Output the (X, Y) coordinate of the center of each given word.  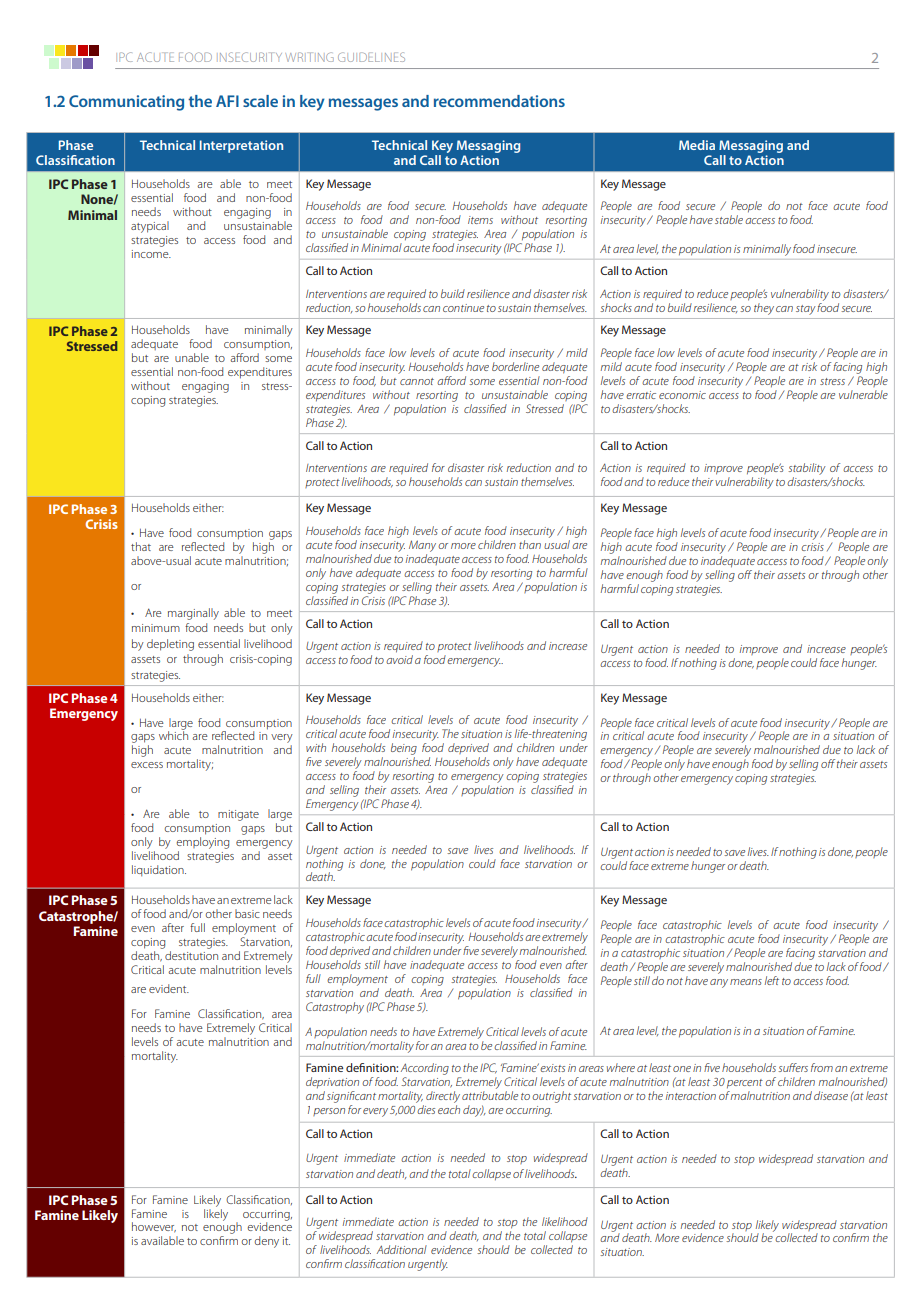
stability (807, 470)
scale (260, 101)
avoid (399, 659)
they (764, 309)
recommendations (499, 101)
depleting (170, 645)
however (154, 1227)
